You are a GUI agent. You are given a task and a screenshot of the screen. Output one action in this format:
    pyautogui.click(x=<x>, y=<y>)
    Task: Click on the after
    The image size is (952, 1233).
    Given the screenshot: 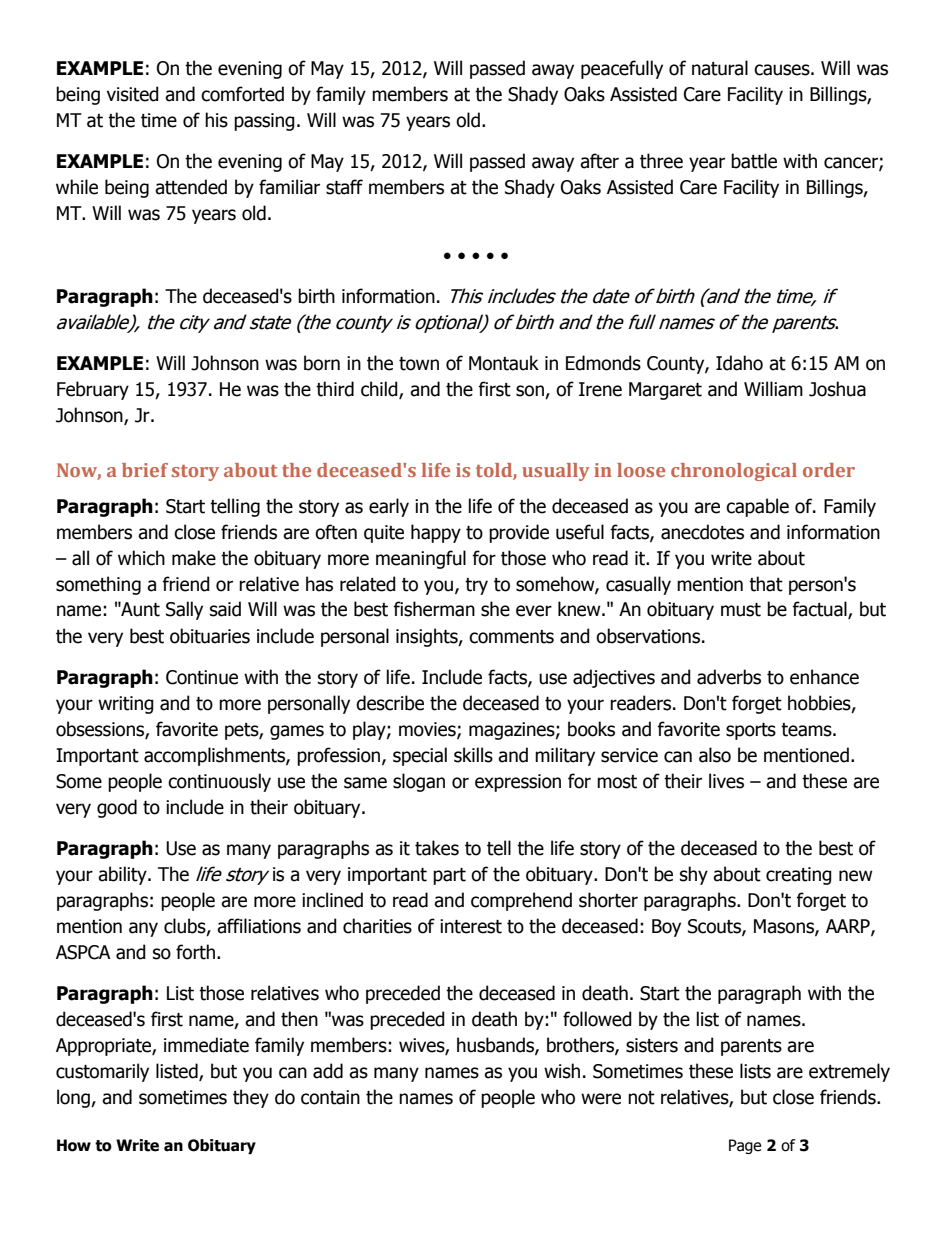 What is the action you would take?
    pyautogui.click(x=599, y=161)
